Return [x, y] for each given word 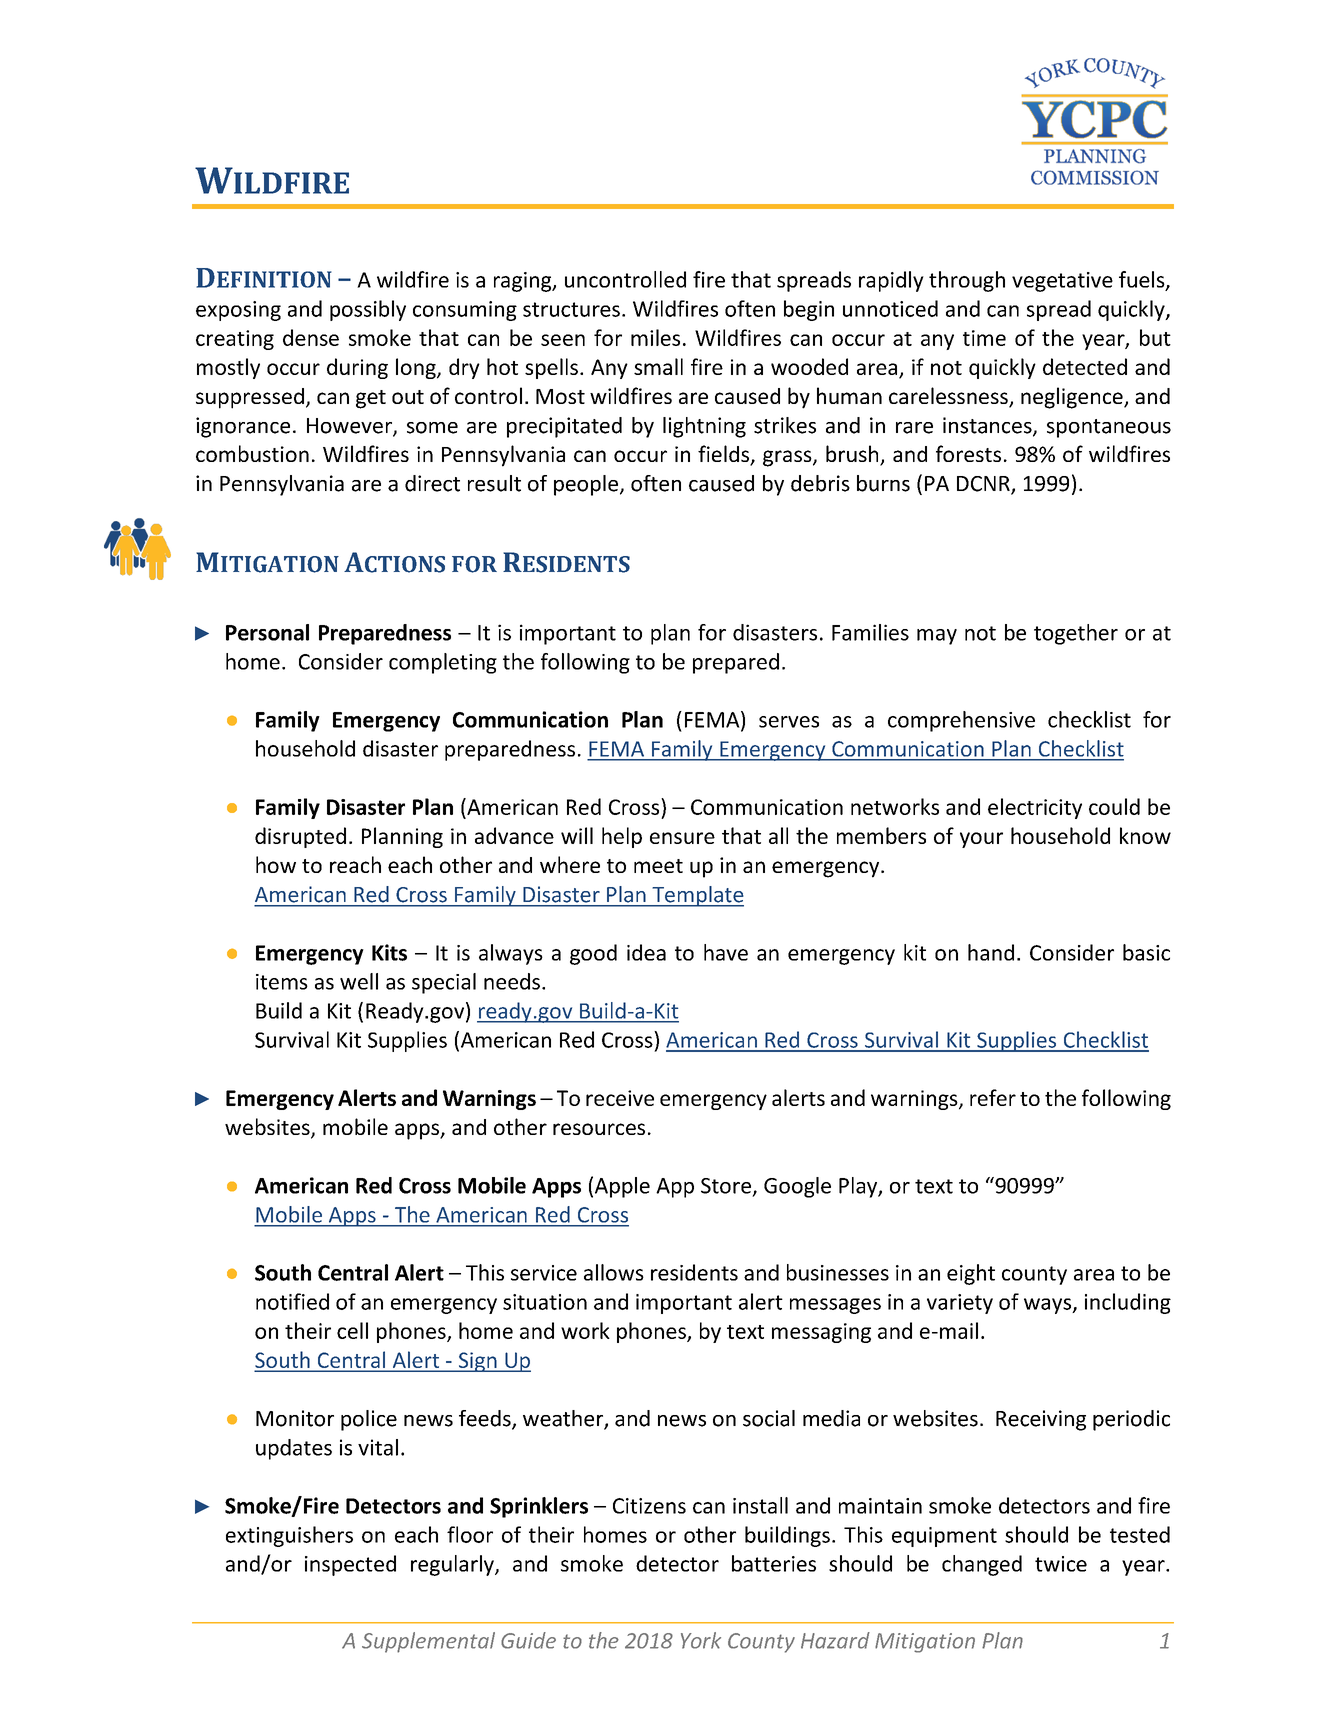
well [359, 981]
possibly [368, 310]
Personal [267, 632]
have [726, 952]
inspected [350, 1565]
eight [971, 1274]
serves [789, 722]
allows [614, 1272]
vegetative [1062, 282]
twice [1061, 1564]
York [701, 1640]
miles [655, 337]
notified [292, 1301]
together [1076, 634]
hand [991, 952]
